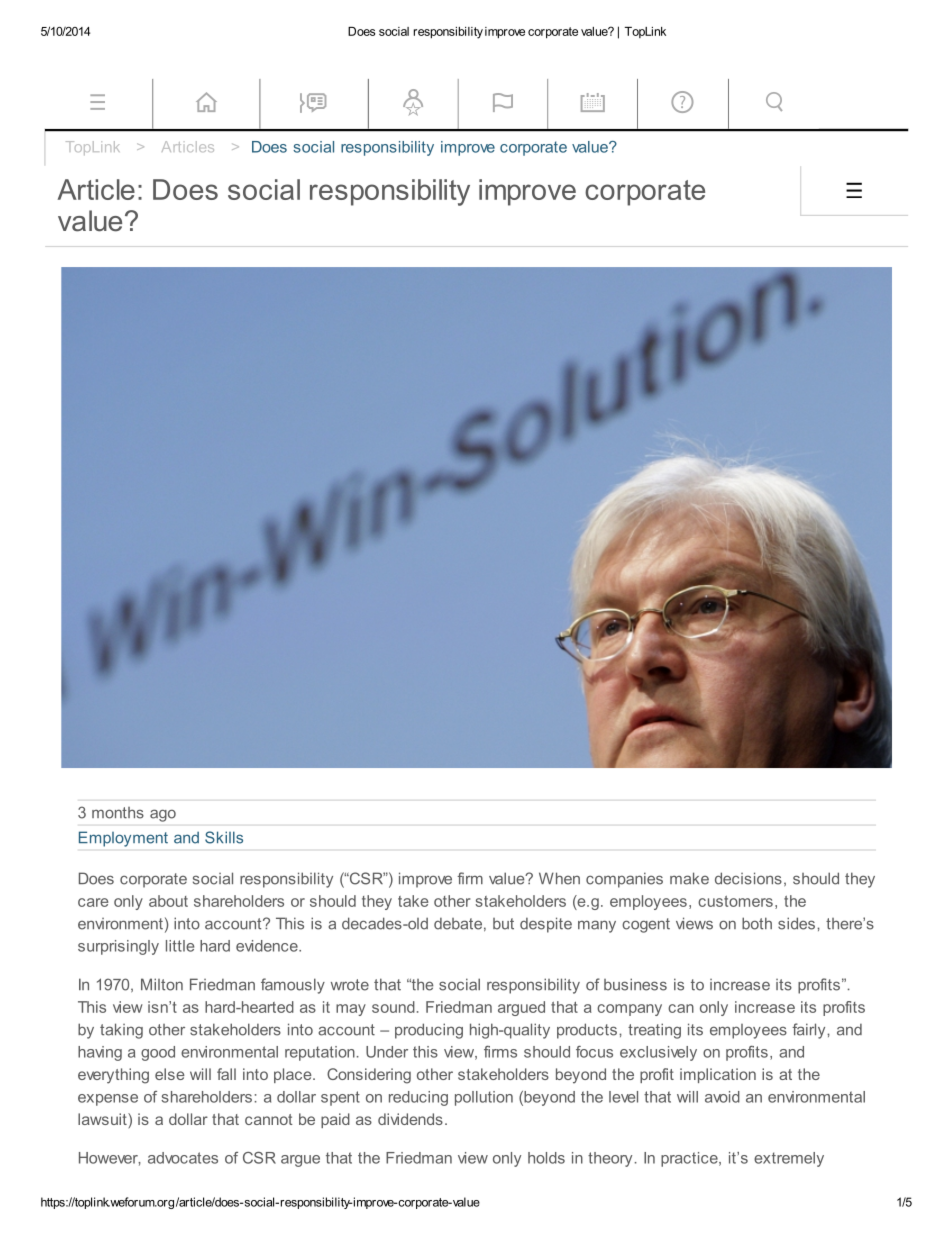 This document has height=1233, width=952. I want to click on decisions, so click(748, 878).
